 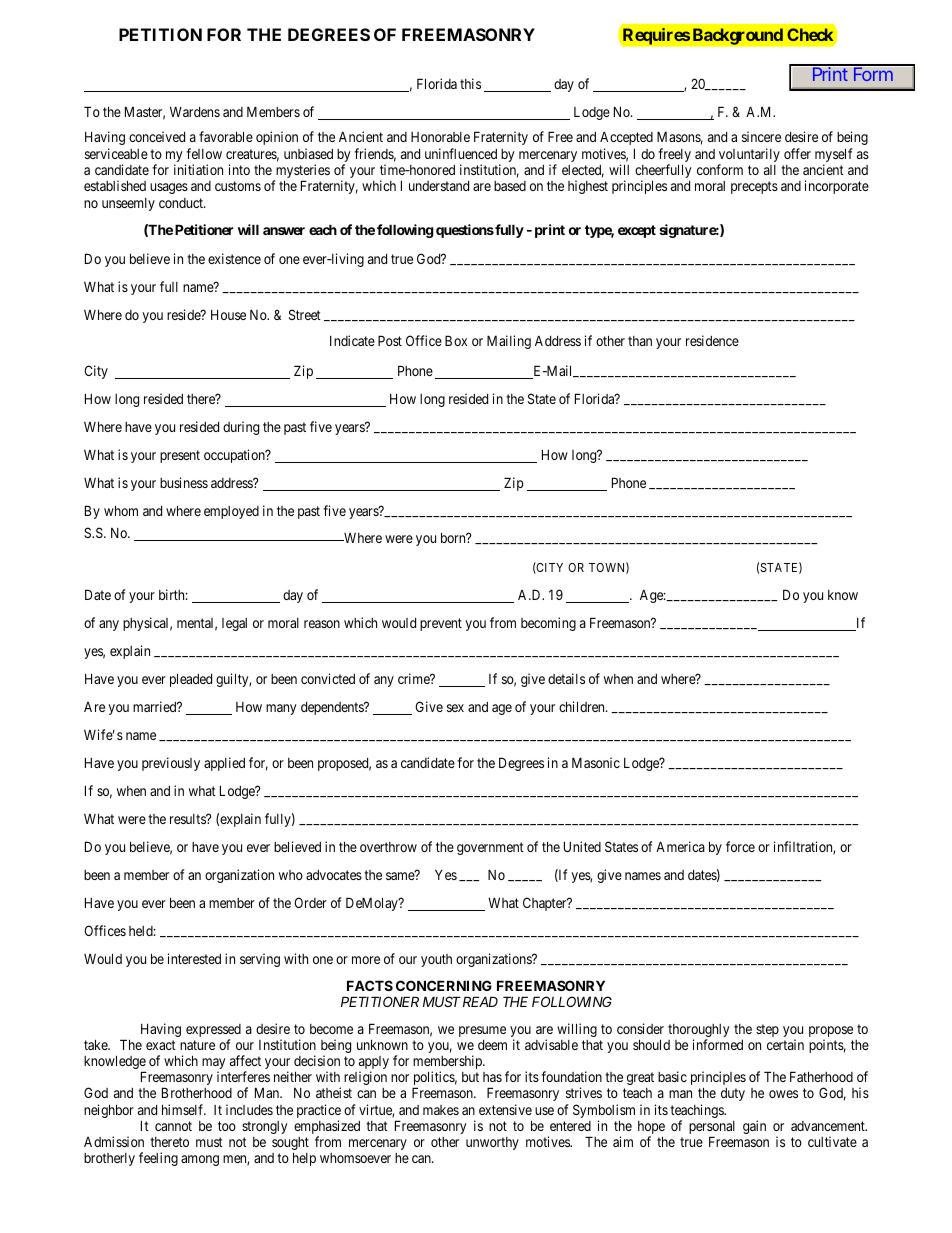 I want to click on force, so click(x=740, y=846).
